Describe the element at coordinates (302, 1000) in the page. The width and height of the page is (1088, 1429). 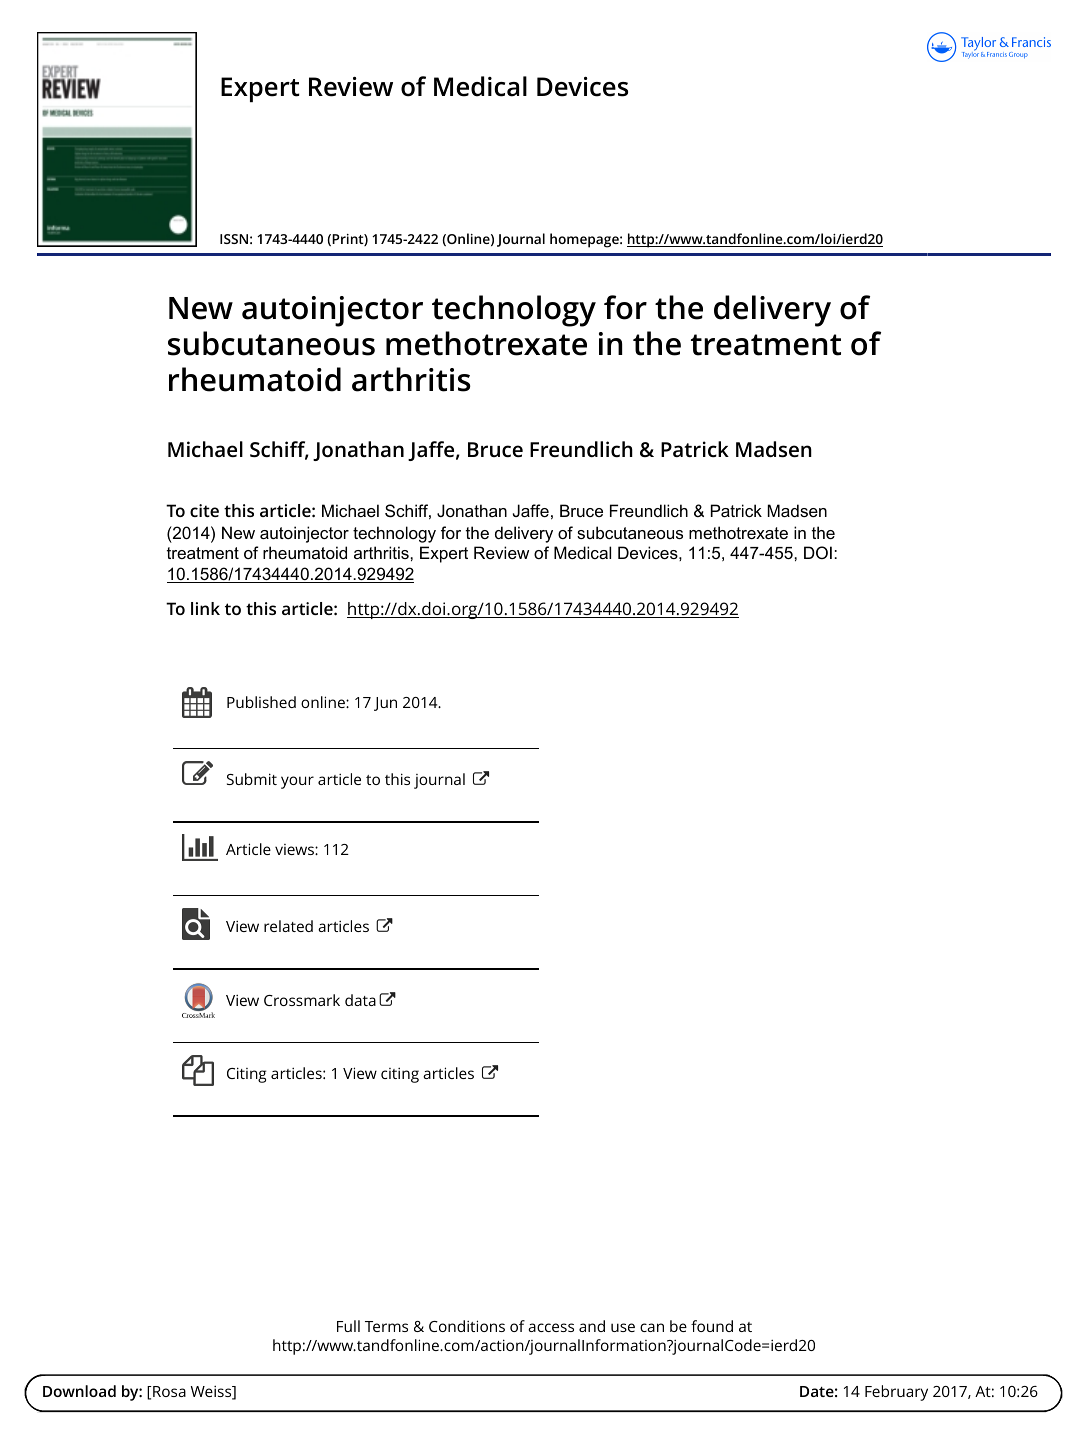
I see `Crossmark` at that location.
